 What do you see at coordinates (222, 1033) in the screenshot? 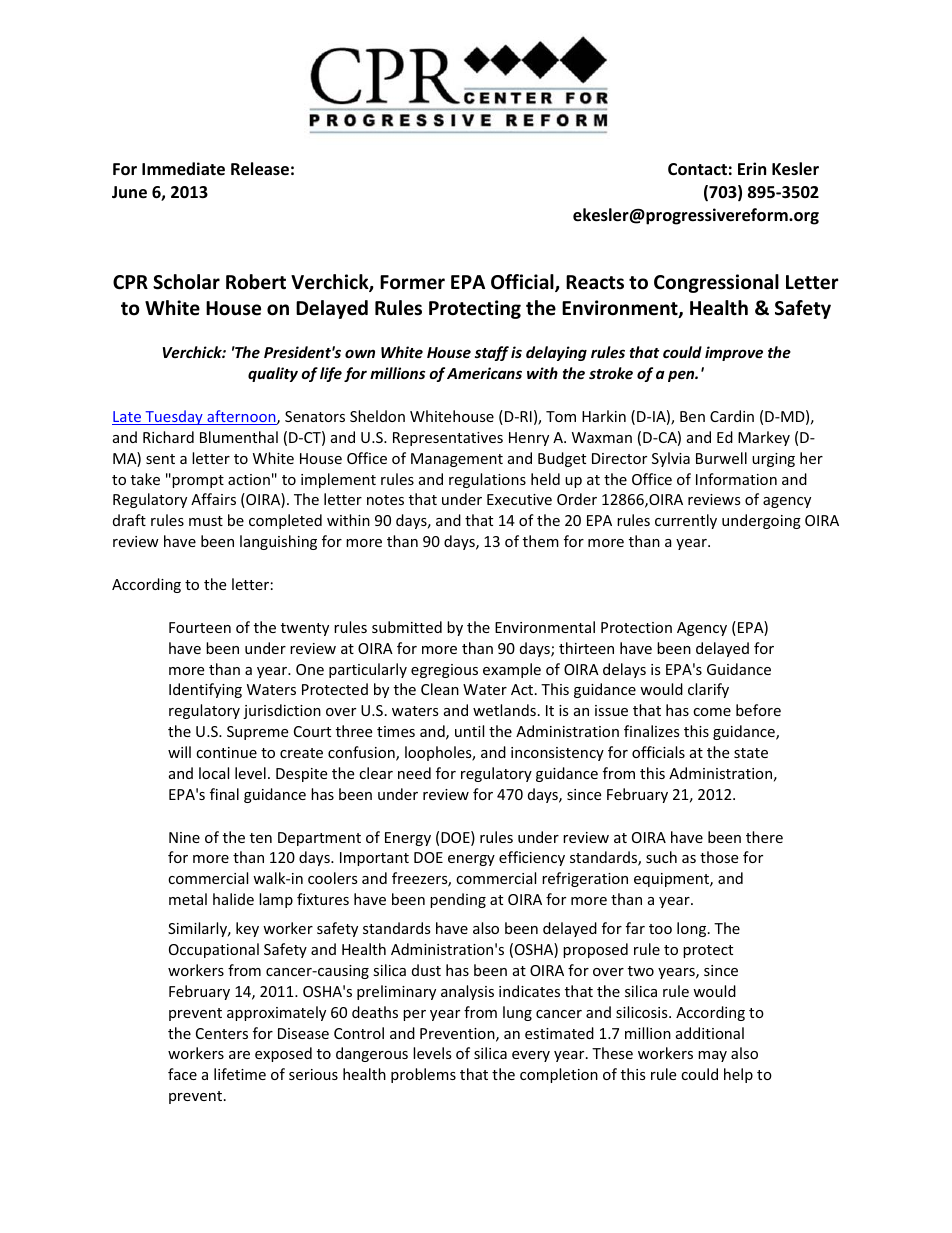
I see `Centers` at bounding box center [222, 1033].
